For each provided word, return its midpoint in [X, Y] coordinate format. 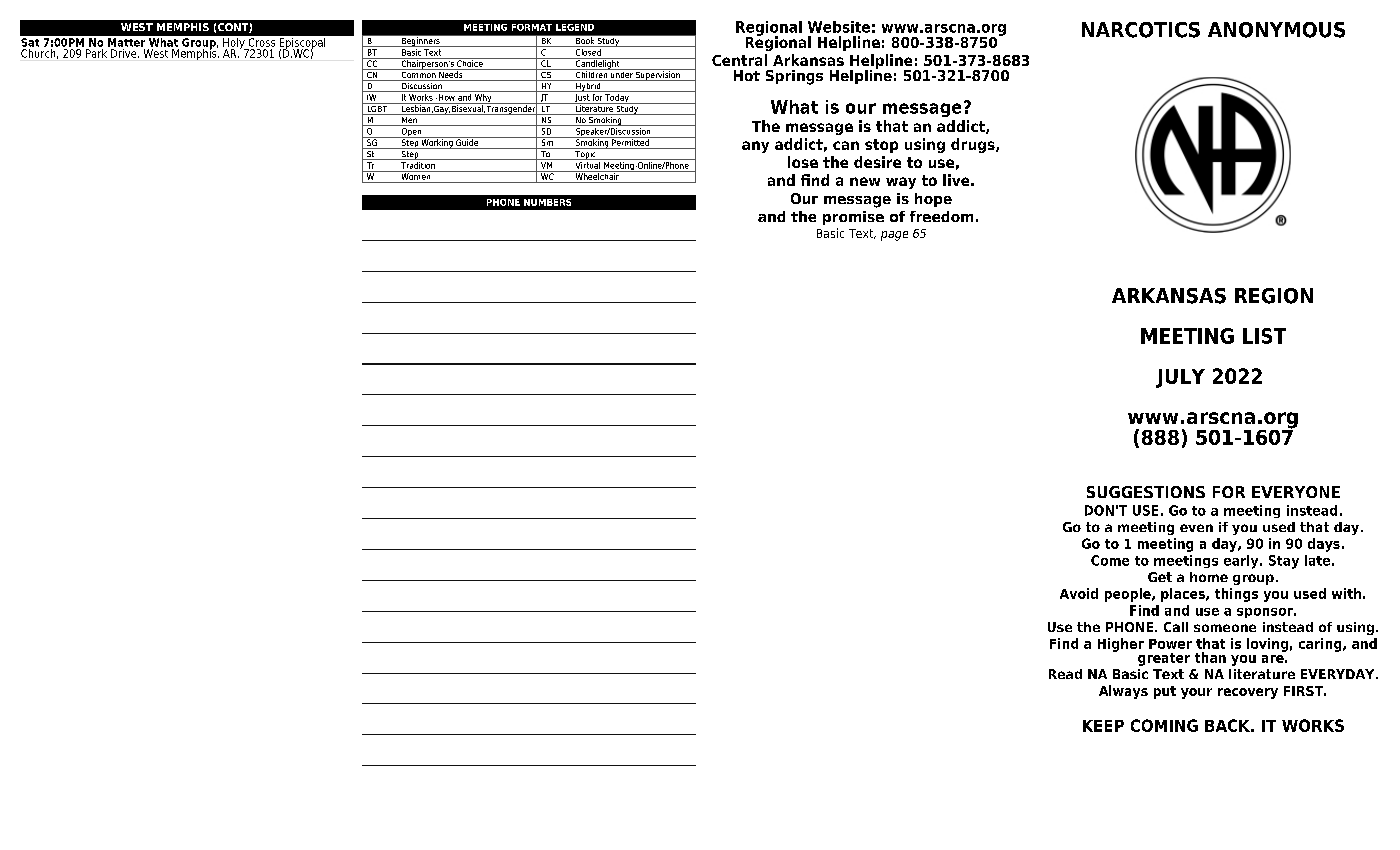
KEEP [1103, 726]
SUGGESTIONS [1146, 492]
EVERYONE [1296, 492]
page [894, 236]
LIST [1264, 336]
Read [1065, 674]
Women [416, 175]
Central [739, 60]
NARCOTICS [1141, 30]
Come [1110, 560]
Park [96, 53]
